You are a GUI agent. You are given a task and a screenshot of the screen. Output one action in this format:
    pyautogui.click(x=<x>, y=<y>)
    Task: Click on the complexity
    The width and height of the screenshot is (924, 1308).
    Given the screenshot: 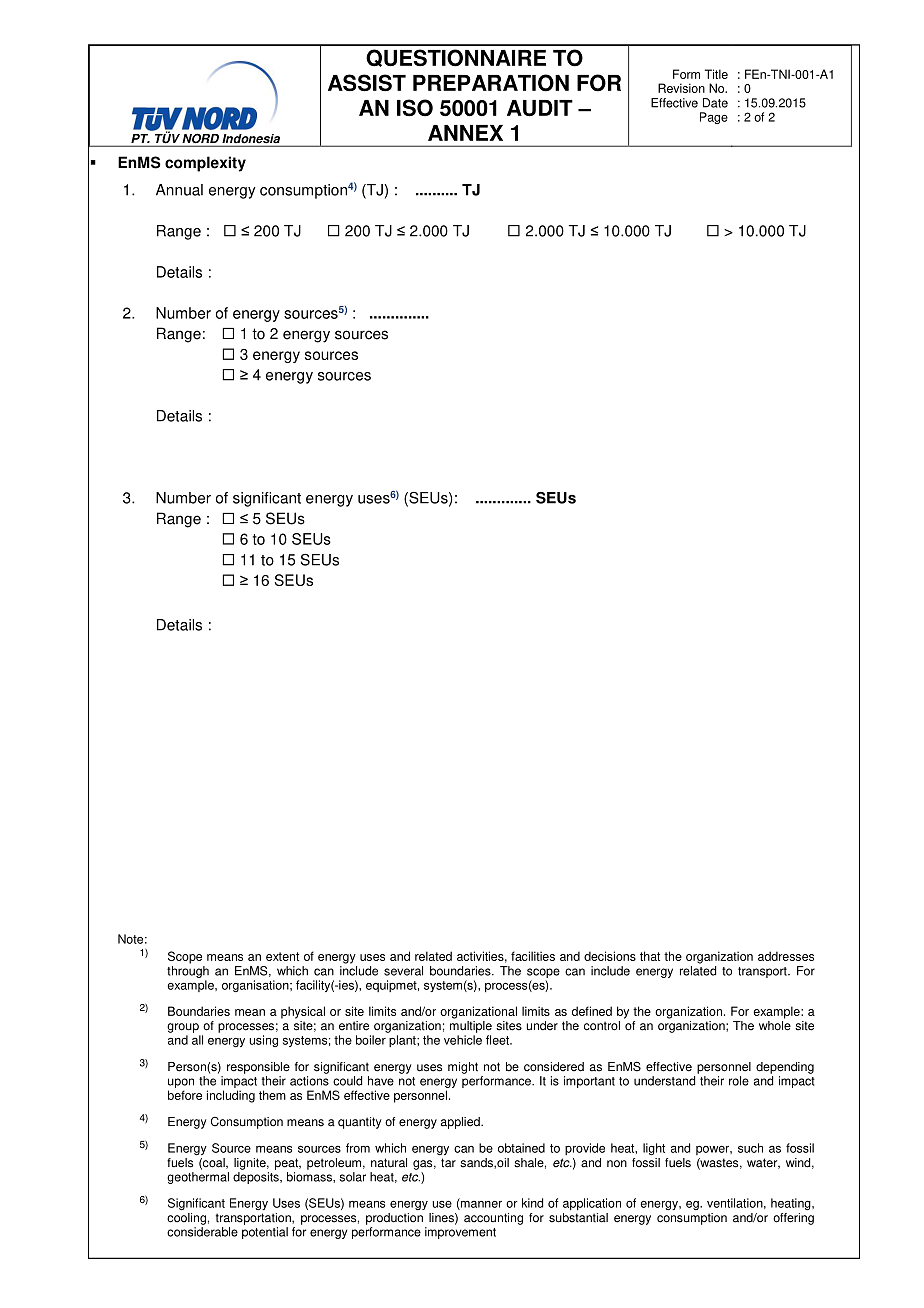 What is the action you would take?
    pyautogui.click(x=205, y=164)
